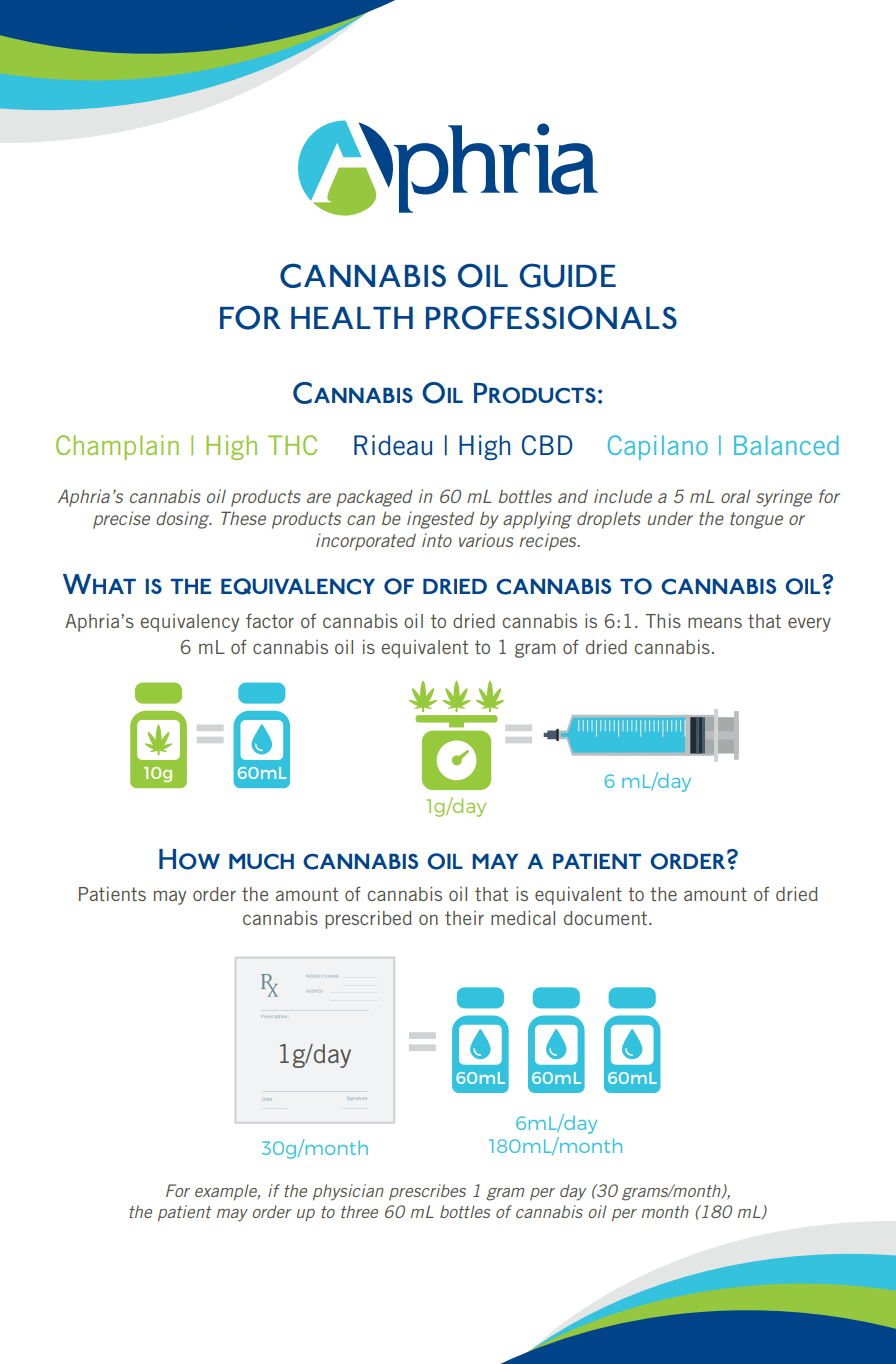 Image resolution: width=896 pixels, height=1364 pixels. Describe the element at coordinates (605, 918) in the screenshot. I see `document` at that location.
